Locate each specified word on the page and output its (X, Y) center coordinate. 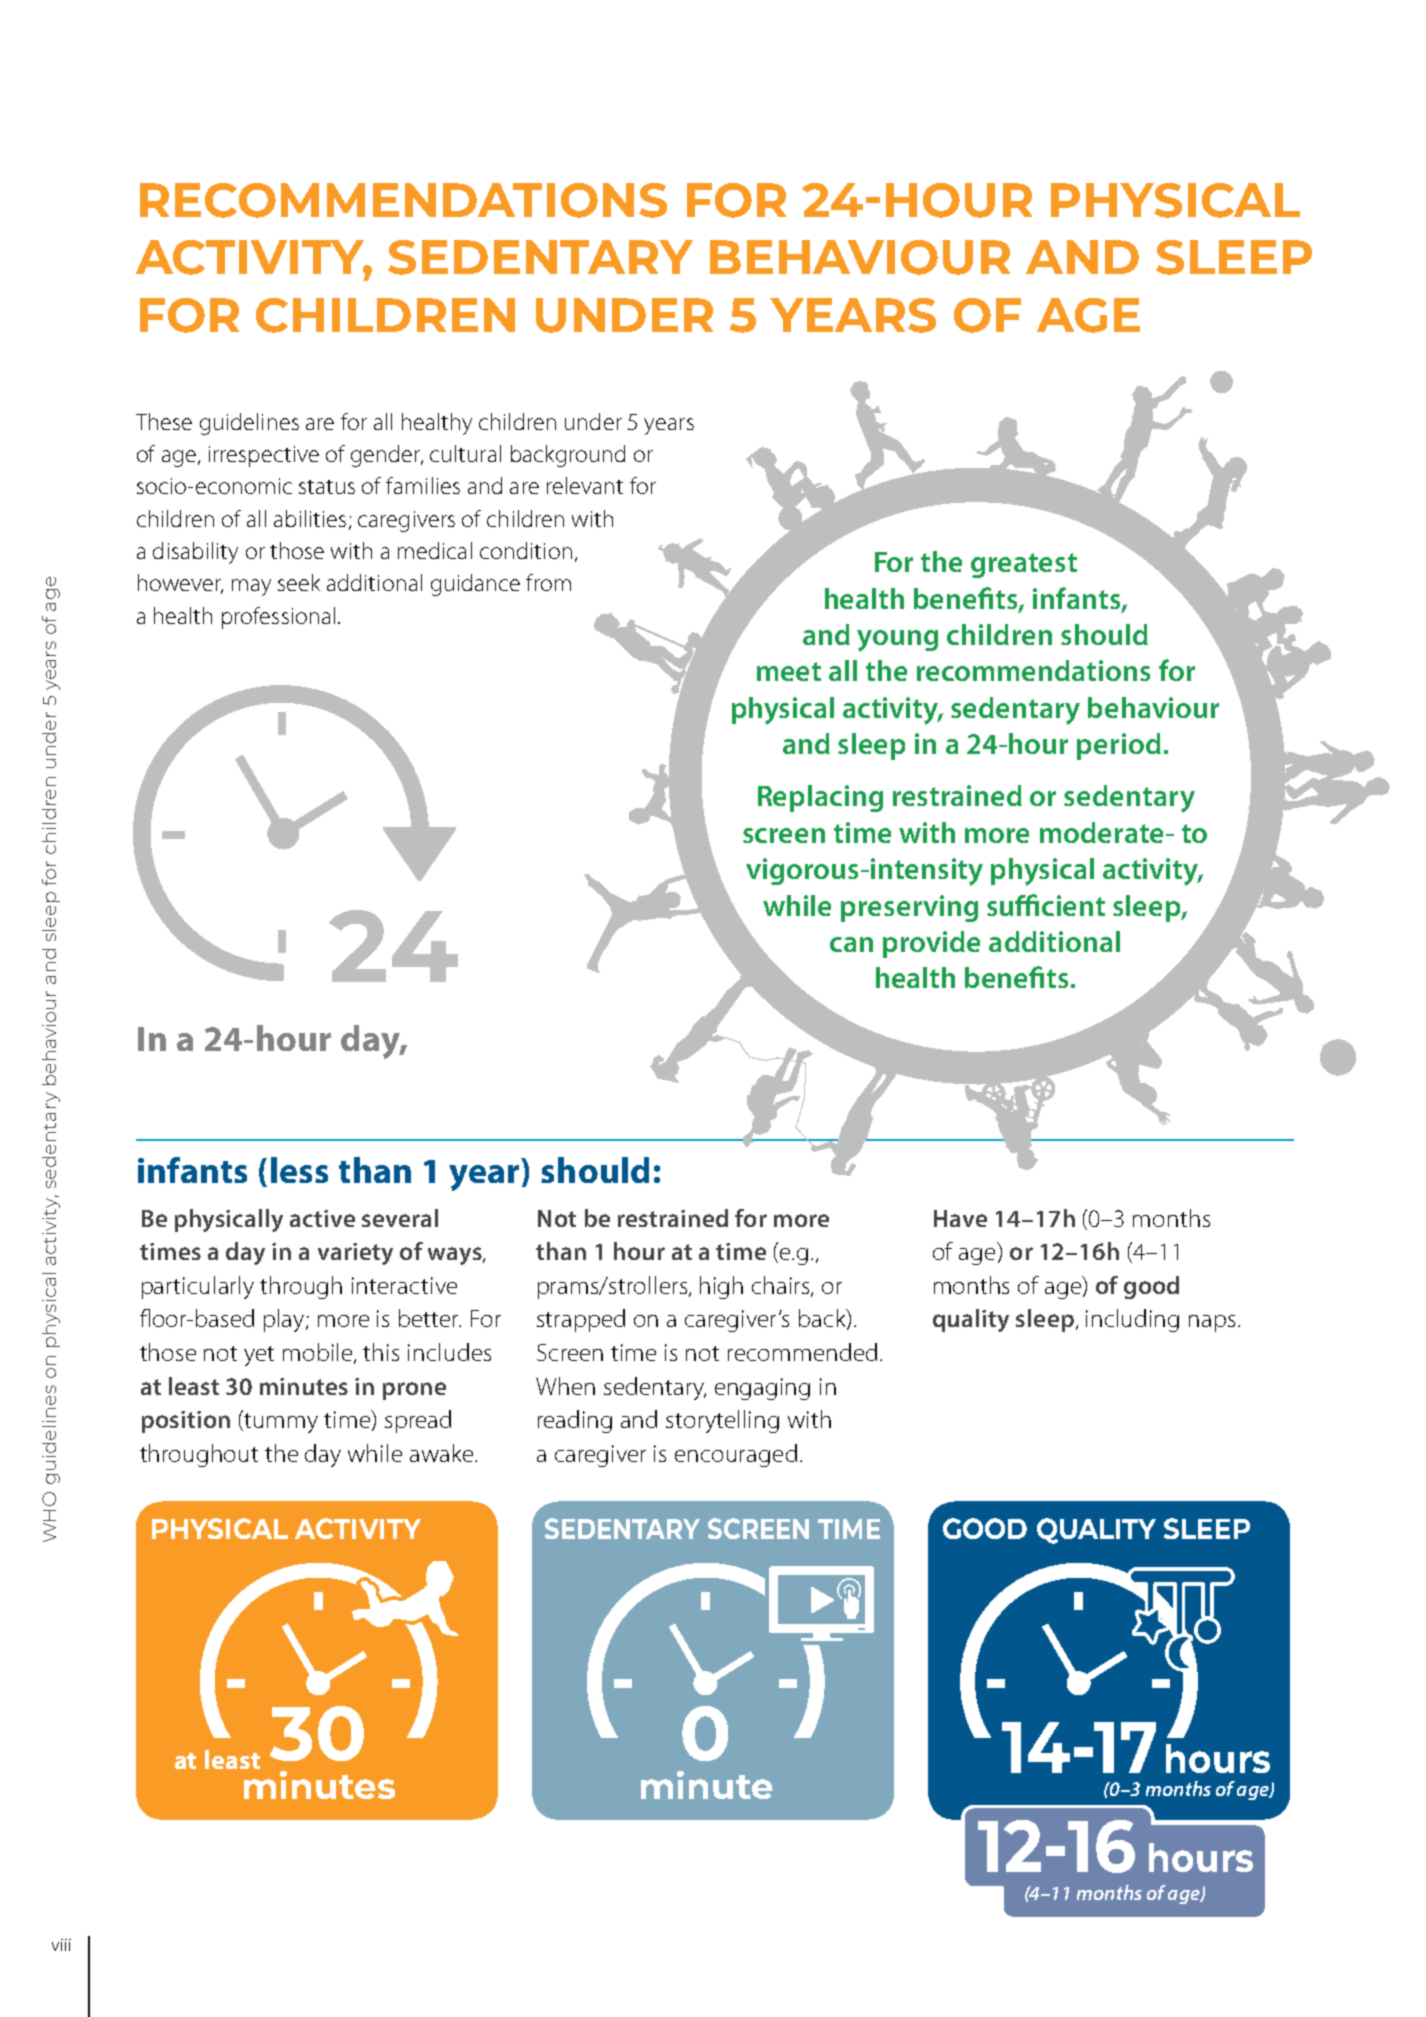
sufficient (1046, 905)
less (299, 1170)
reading (575, 1421)
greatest (1024, 565)
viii (61, 1945)
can (851, 944)
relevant (585, 485)
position (186, 1422)
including (1132, 1320)
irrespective (264, 456)
